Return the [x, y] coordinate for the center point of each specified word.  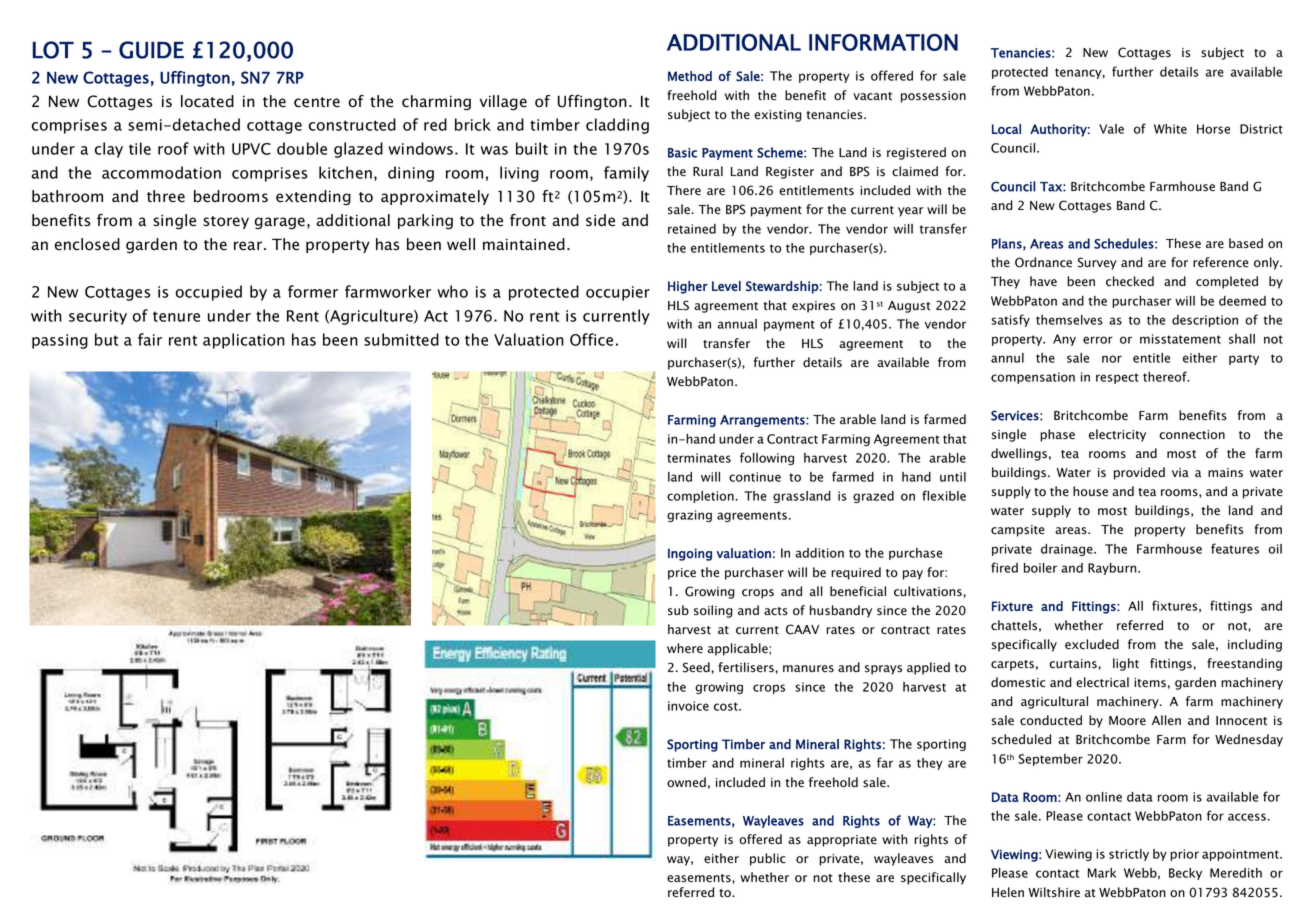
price [682, 574]
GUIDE [151, 50]
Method [690, 76]
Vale [1111, 129]
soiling [713, 611]
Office [591, 339]
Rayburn [1113, 569]
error [1098, 340]
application [244, 341]
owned [686, 782]
